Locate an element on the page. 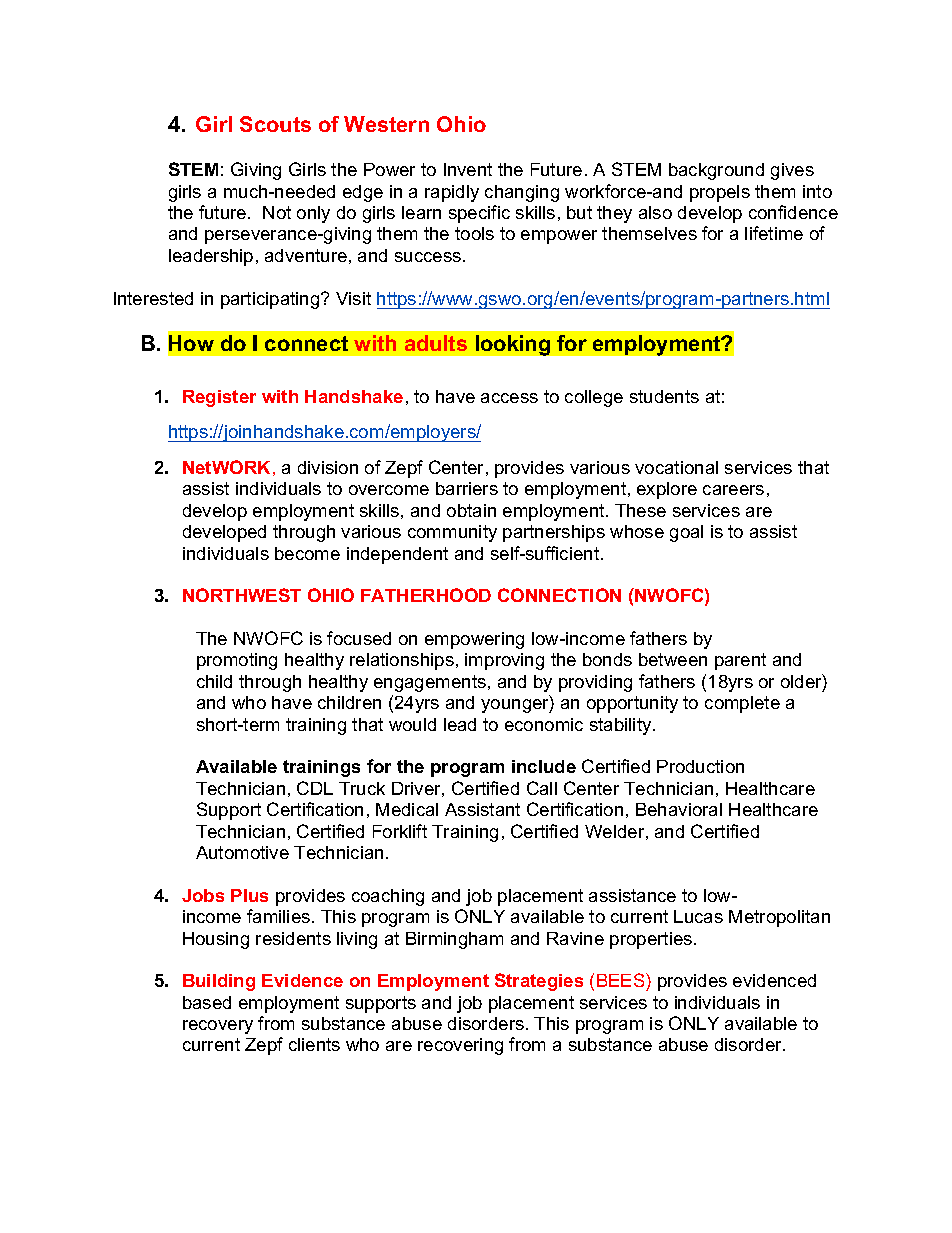 This page has height=1233, width=952. goal is located at coordinates (686, 533).
